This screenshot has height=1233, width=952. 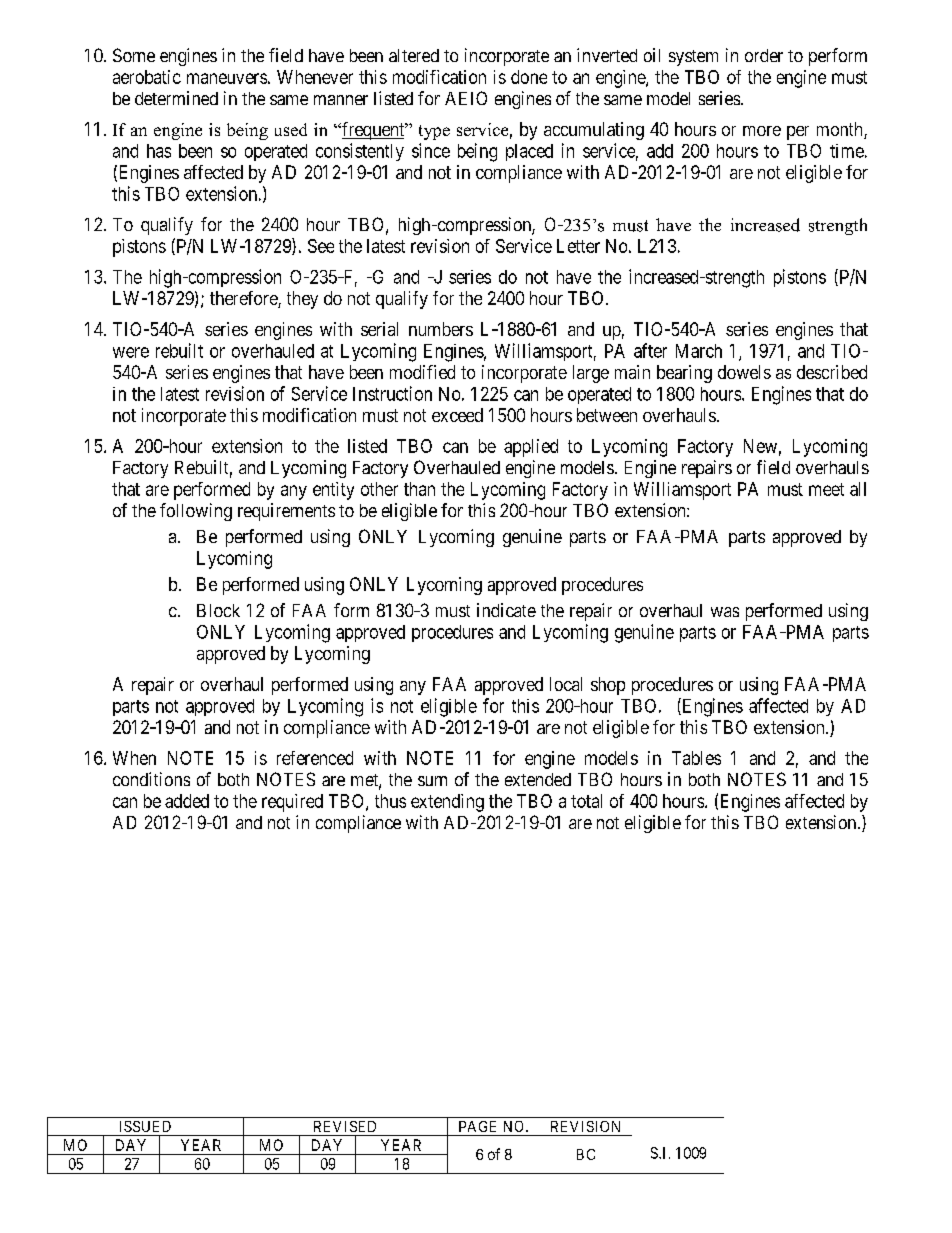 What do you see at coordinates (196, 512) in the screenshot?
I see `following` at bounding box center [196, 512].
